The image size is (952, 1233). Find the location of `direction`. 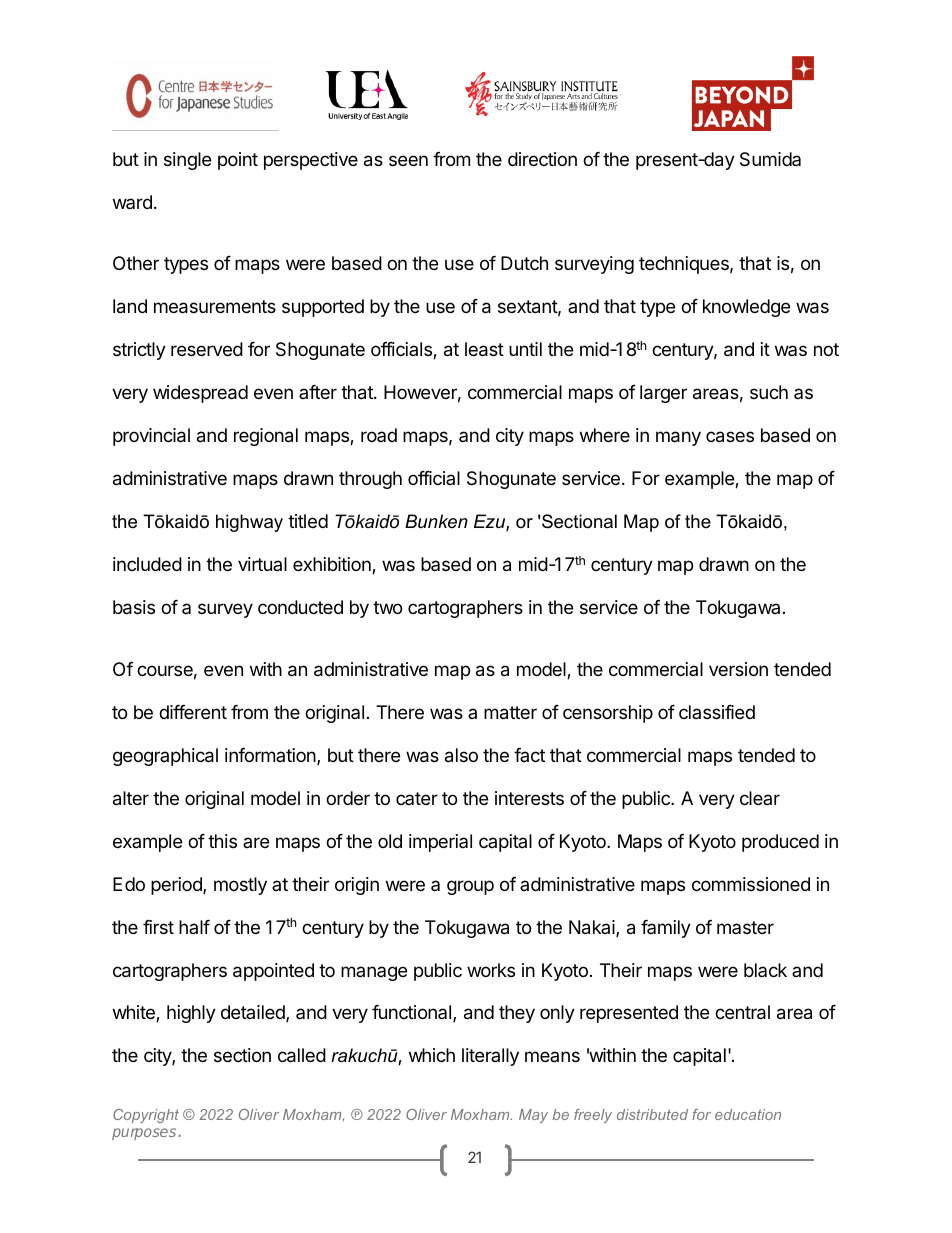

direction is located at coordinates (542, 159).
